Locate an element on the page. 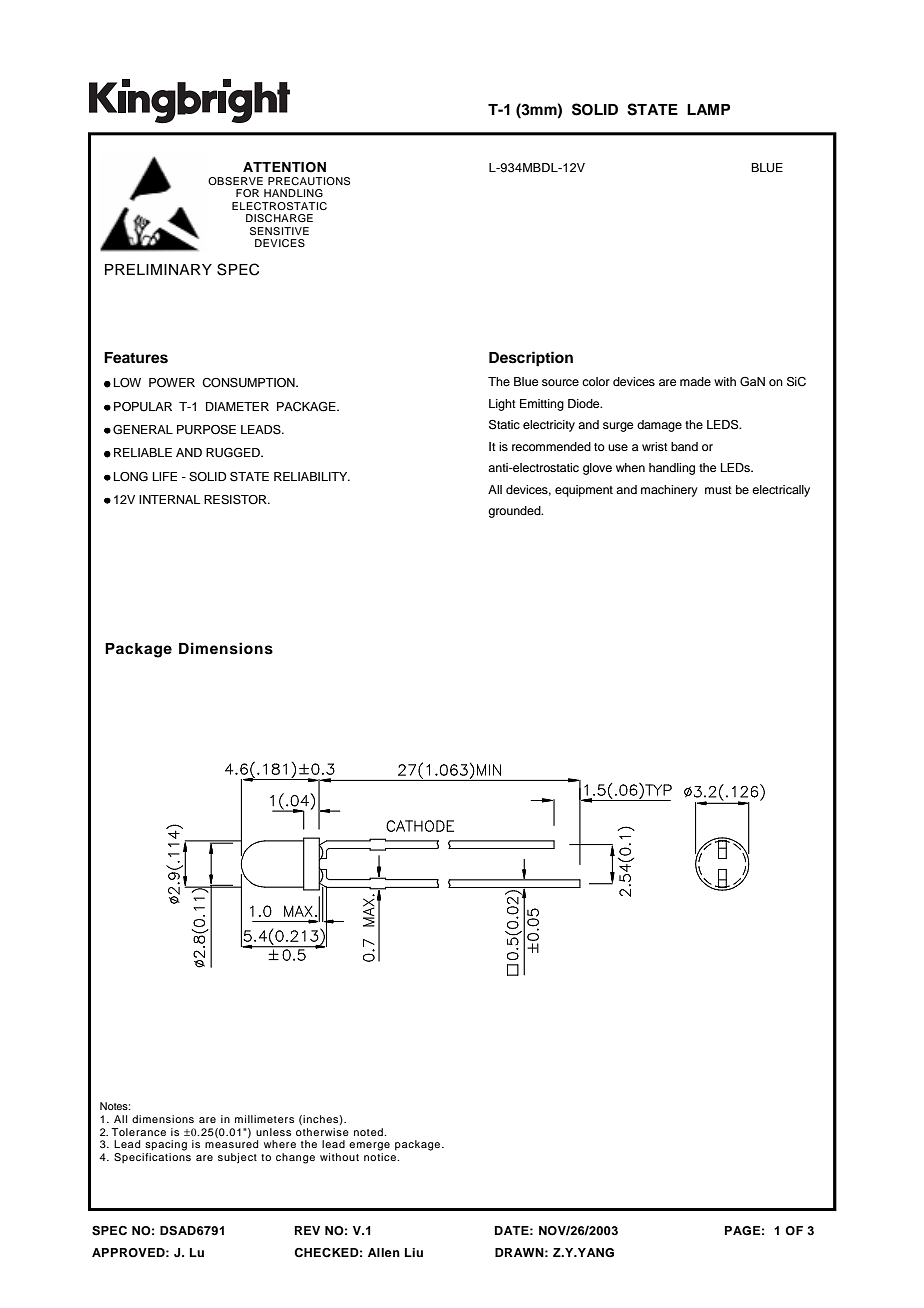 The image size is (924, 1308). subject is located at coordinates (237, 1158).
